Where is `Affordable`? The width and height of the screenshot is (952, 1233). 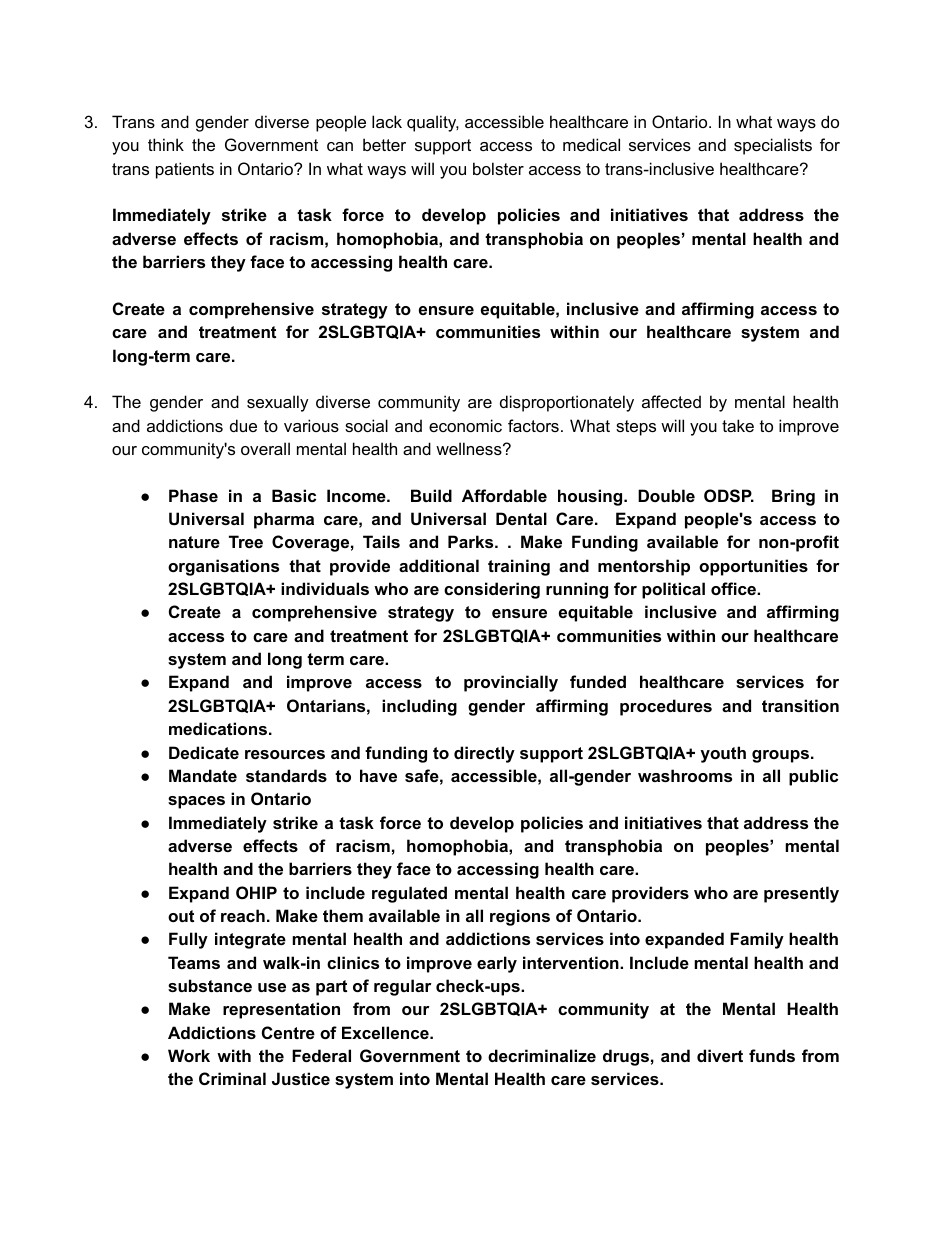 Affordable is located at coordinates (504, 495).
